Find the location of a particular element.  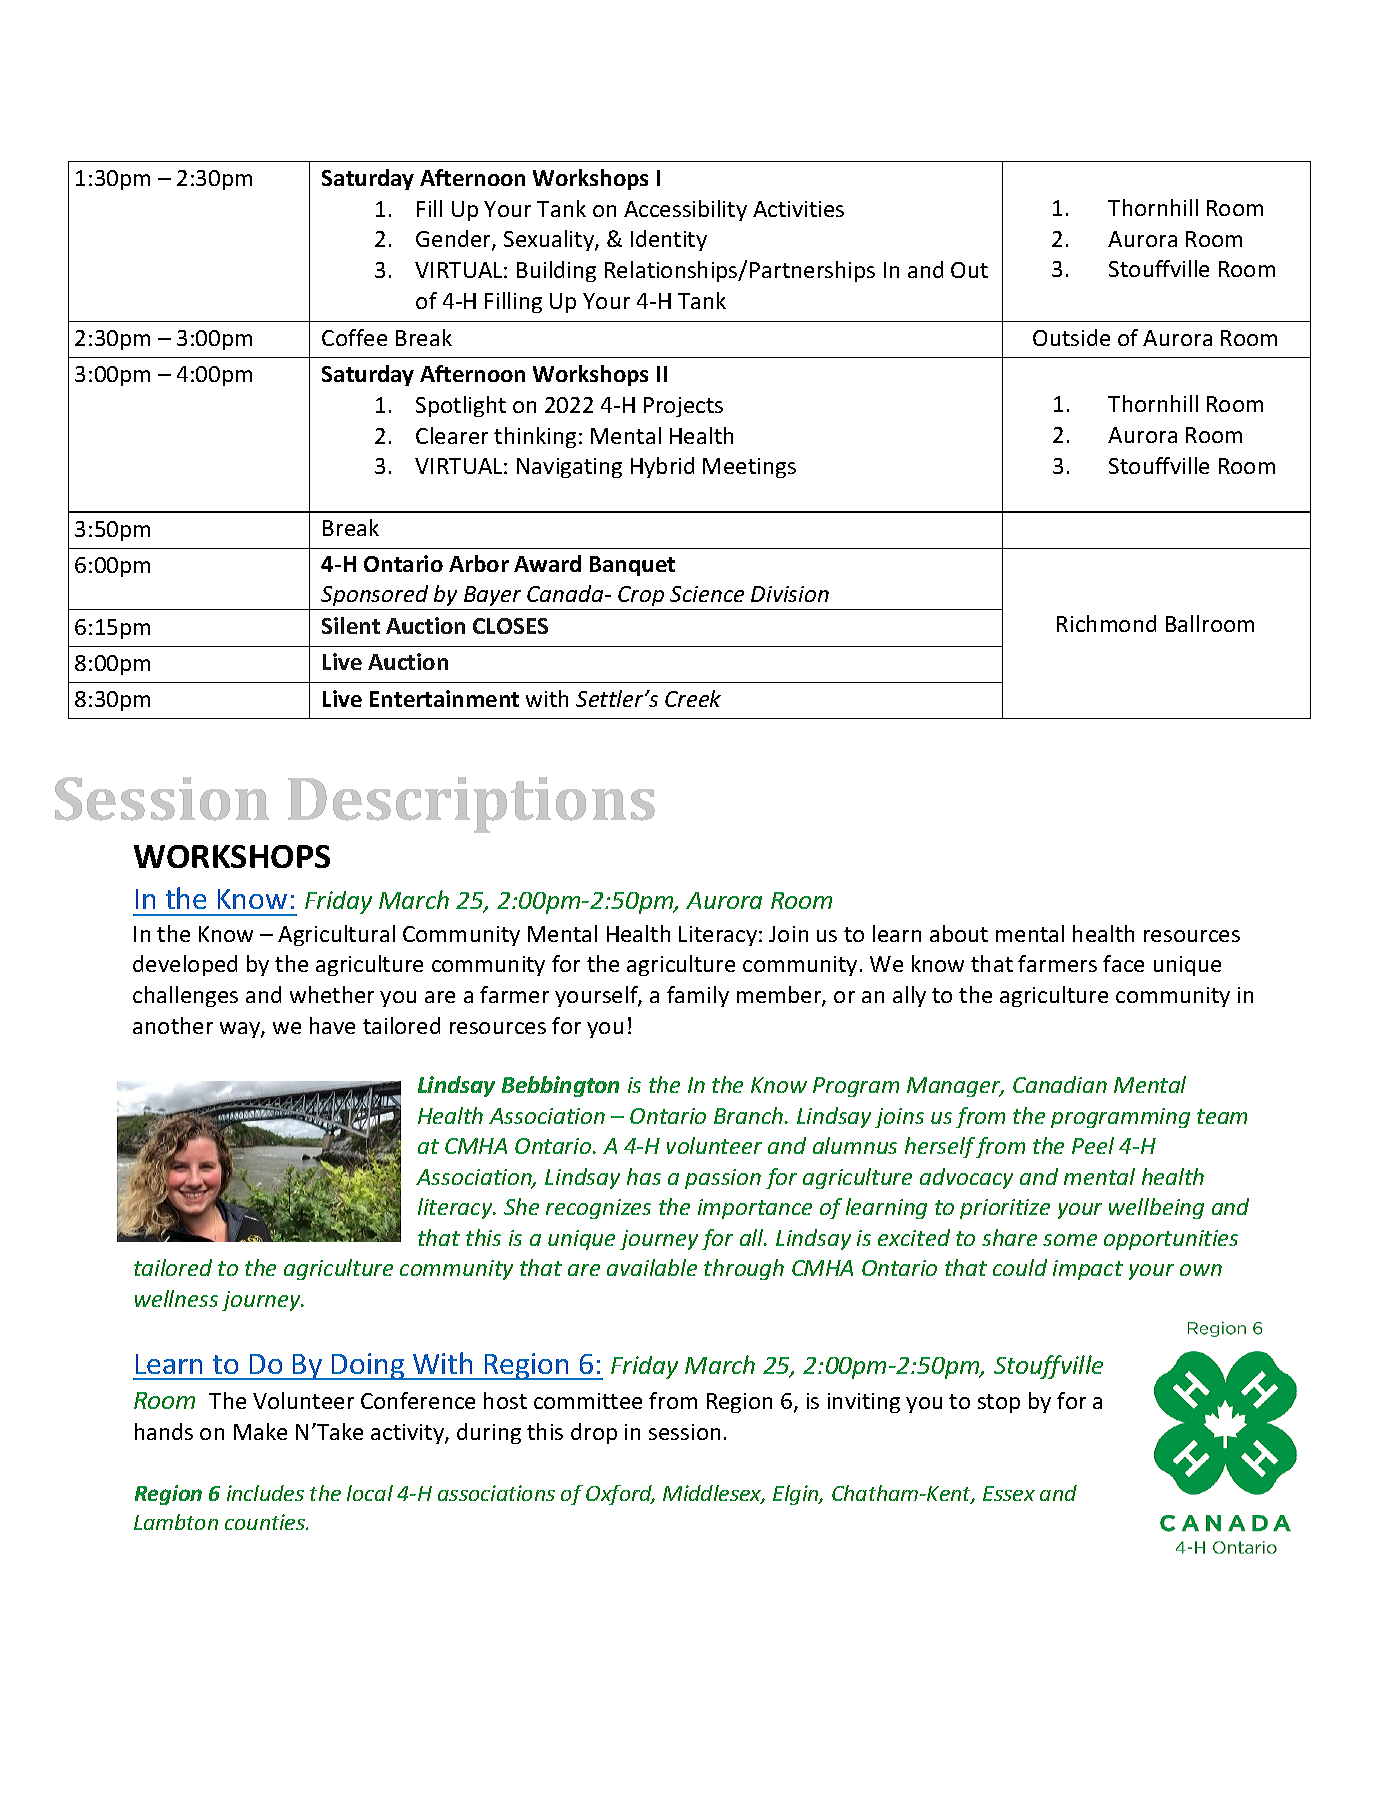

family is located at coordinates (698, 996).
